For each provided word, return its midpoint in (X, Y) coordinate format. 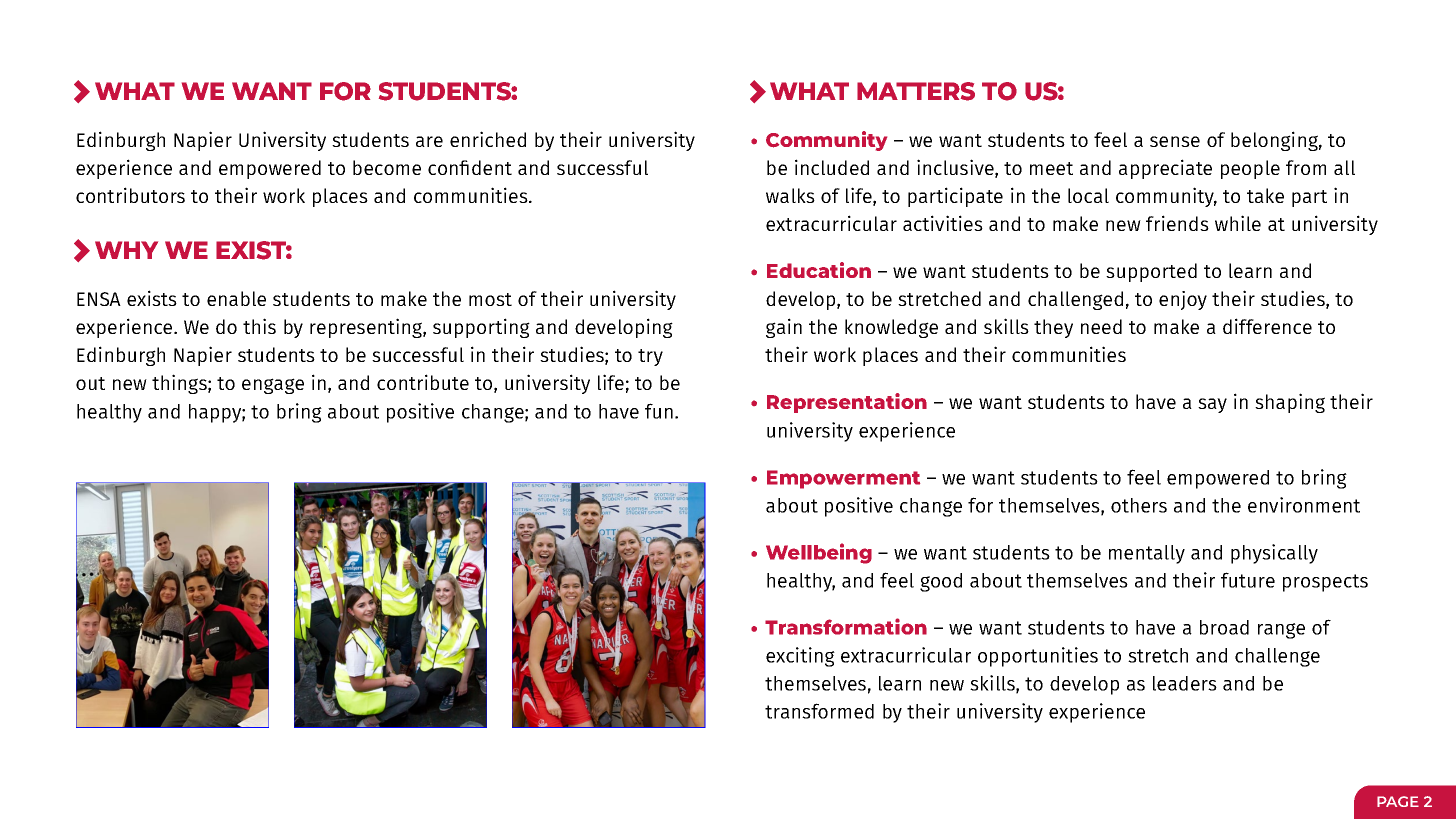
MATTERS (916, 91)
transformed (819, 711)
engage (273, 386)
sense (1175, 141)
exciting (800, 657)
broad (1224, 627)
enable (236, 298)
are (429, 141)
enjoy (1183, 300)
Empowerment (843, 479)
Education (819, 270)
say (1212, 405)
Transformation (846, 626)
